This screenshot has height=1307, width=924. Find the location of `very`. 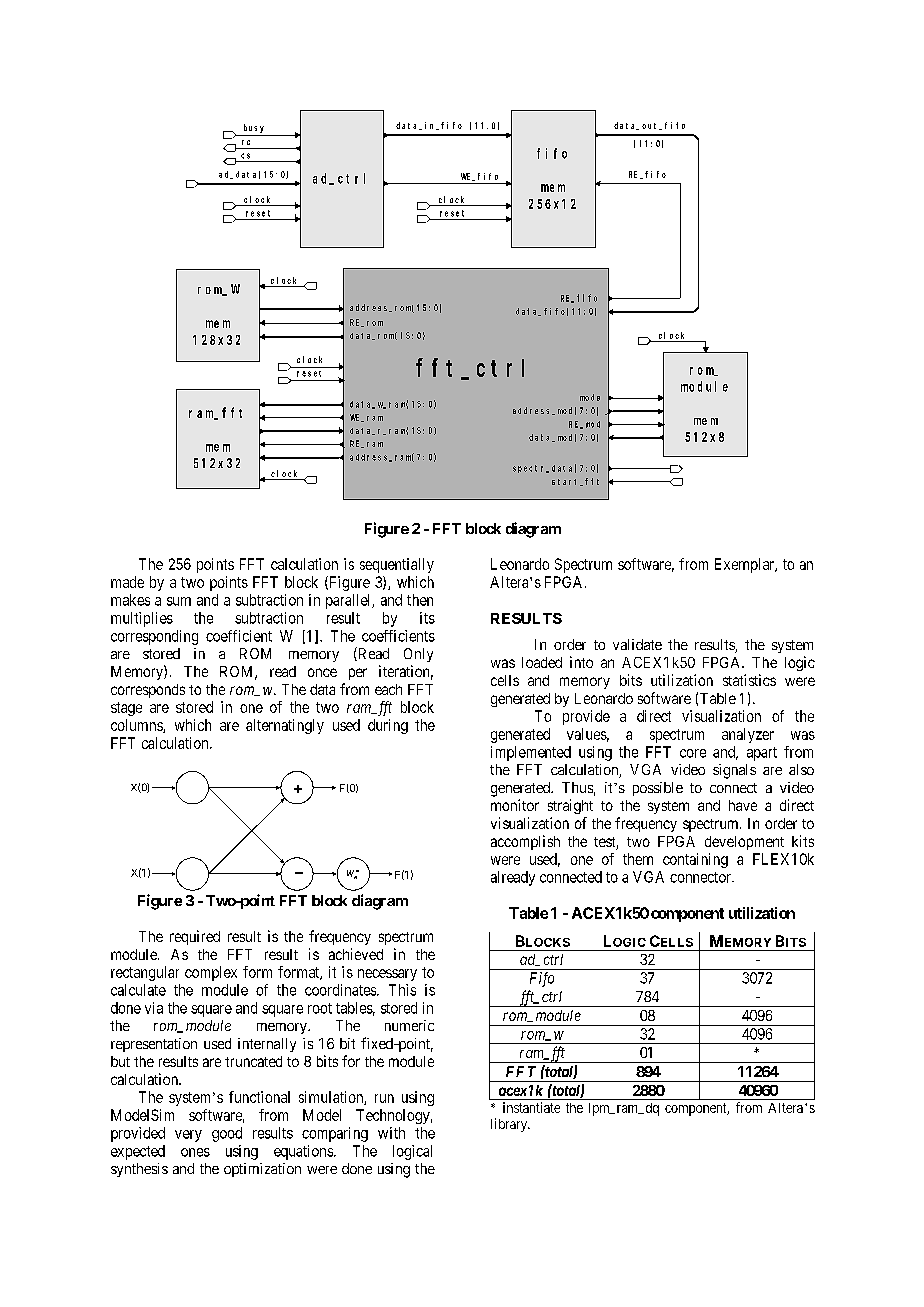

very is located at coordinates (188, 1136).
